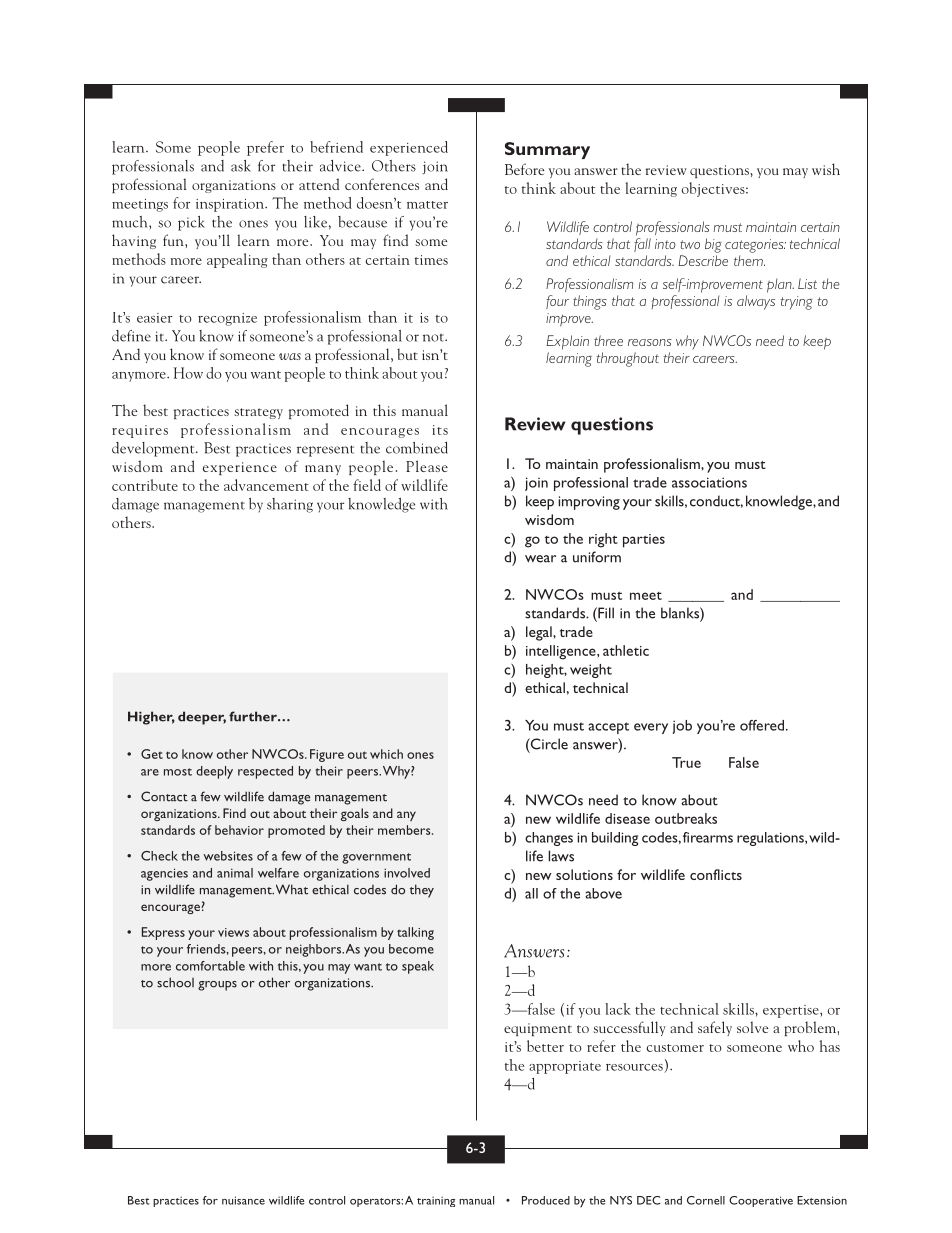 The image size is (952, 1233). What do you see at coordinates (524, 169) in the page?
I see `Before` at bounding box center [524, 169].
